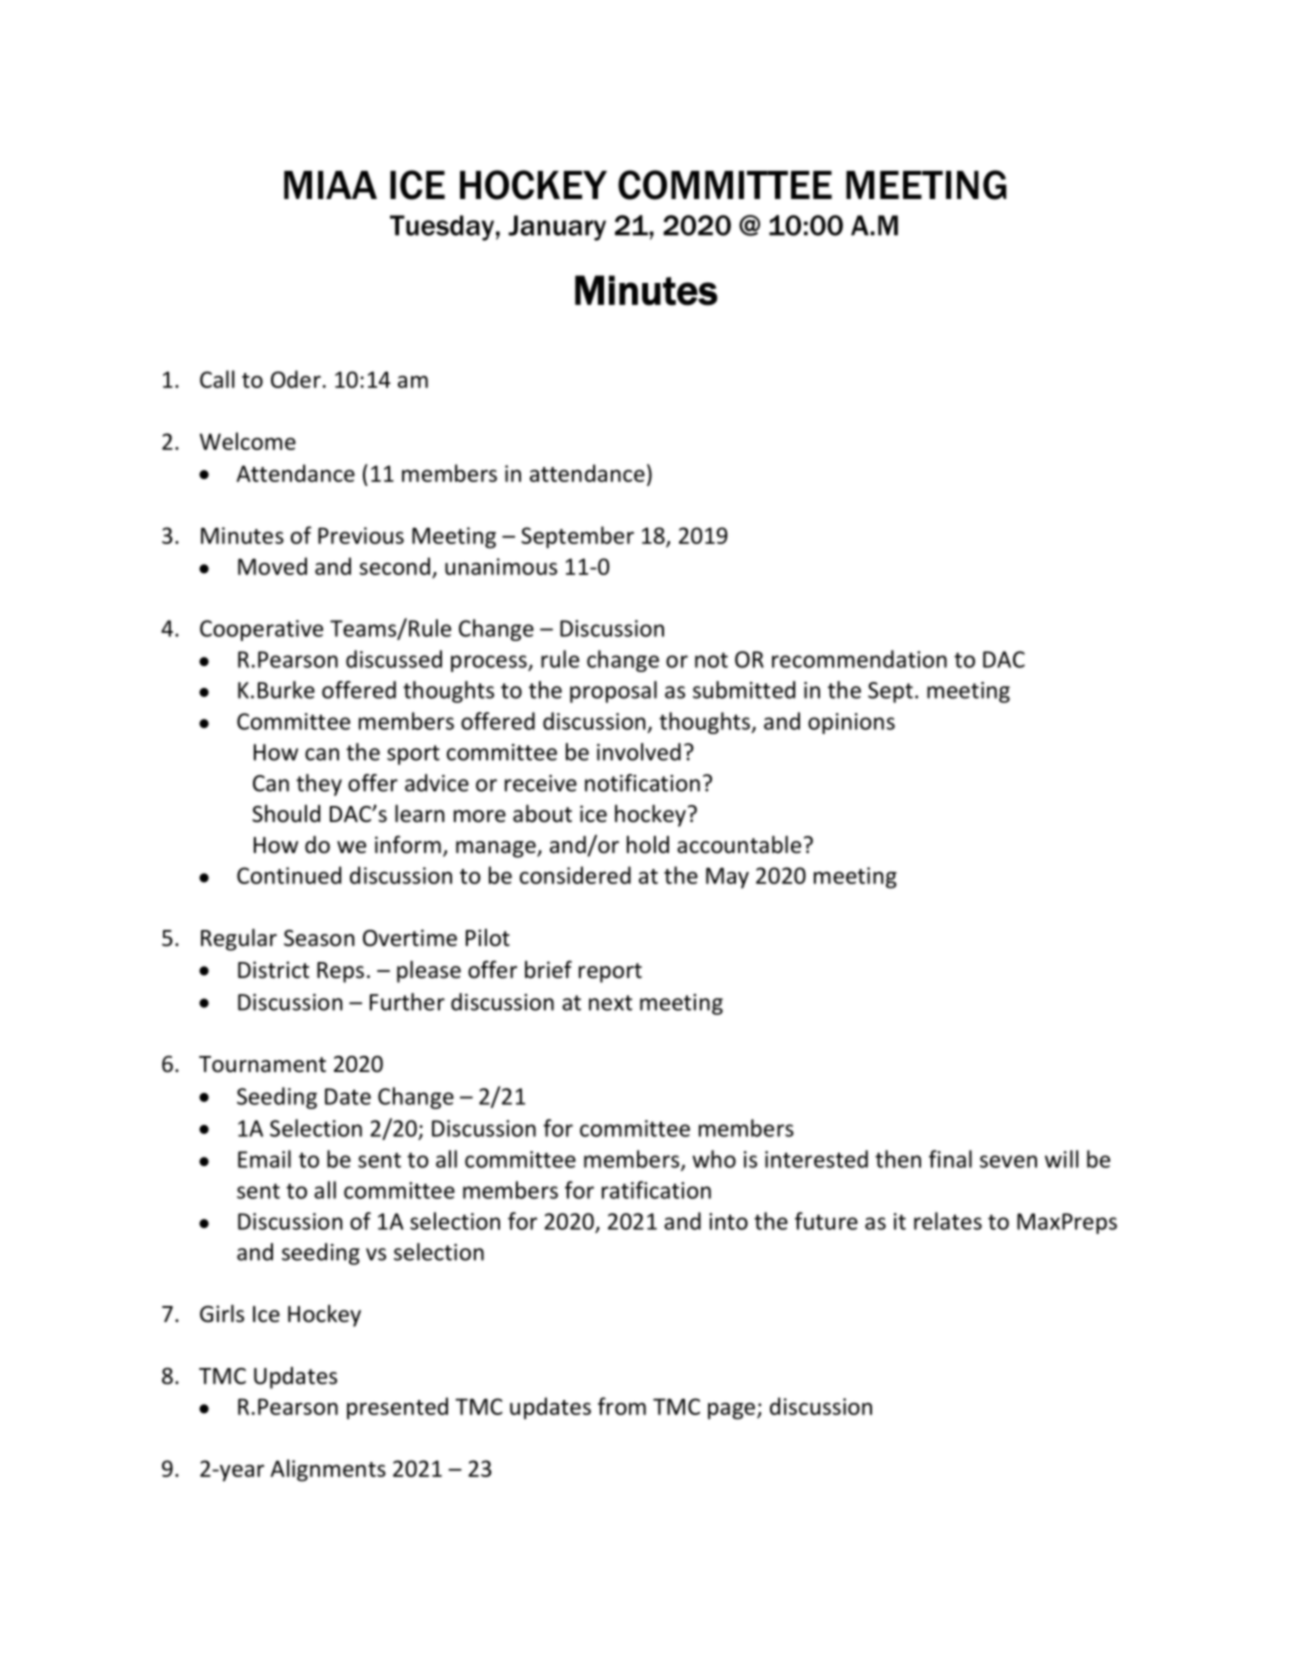  I want to click on Alignments, so click(328, 1470).
